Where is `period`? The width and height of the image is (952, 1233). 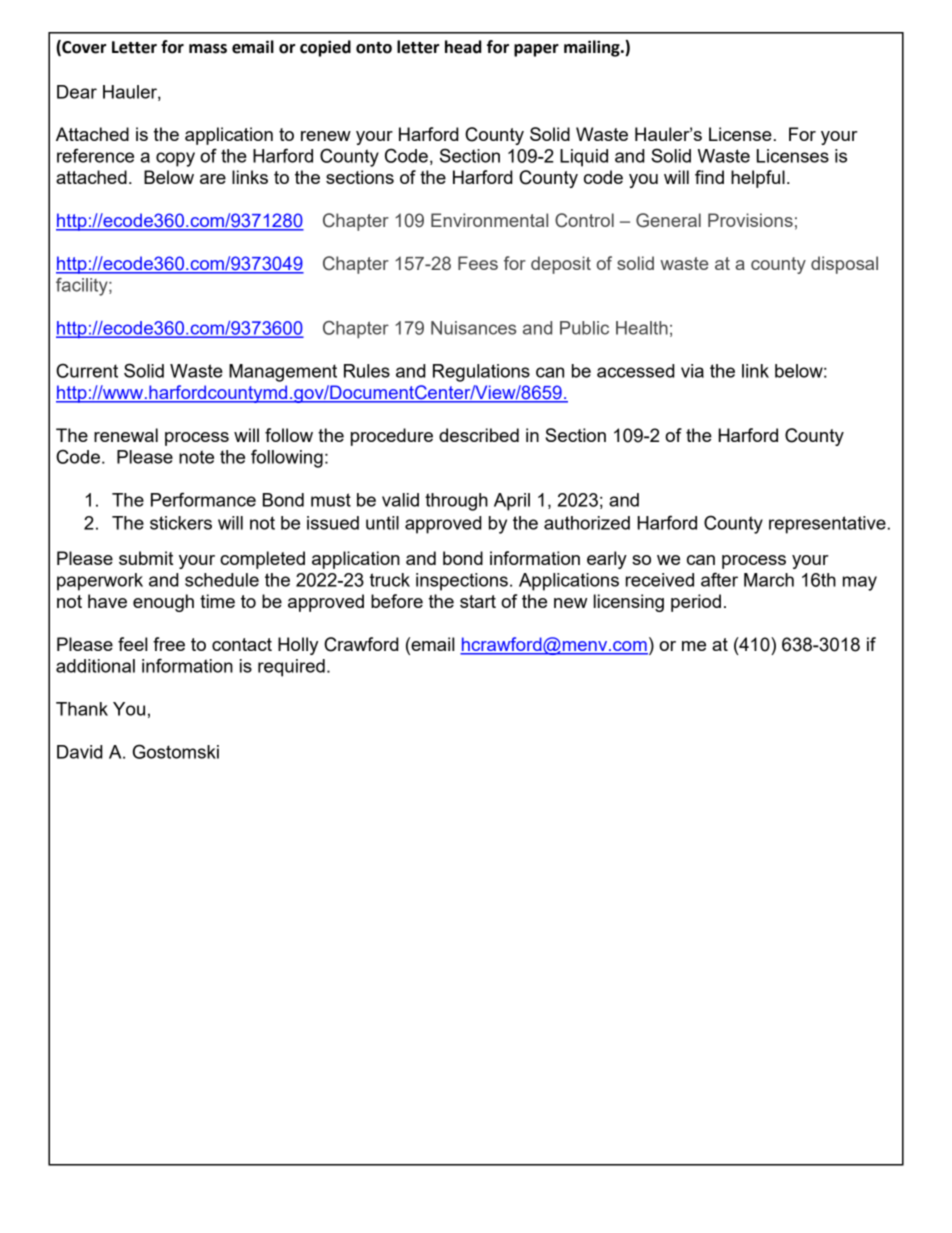 period is located at coordinates (696, 603).
